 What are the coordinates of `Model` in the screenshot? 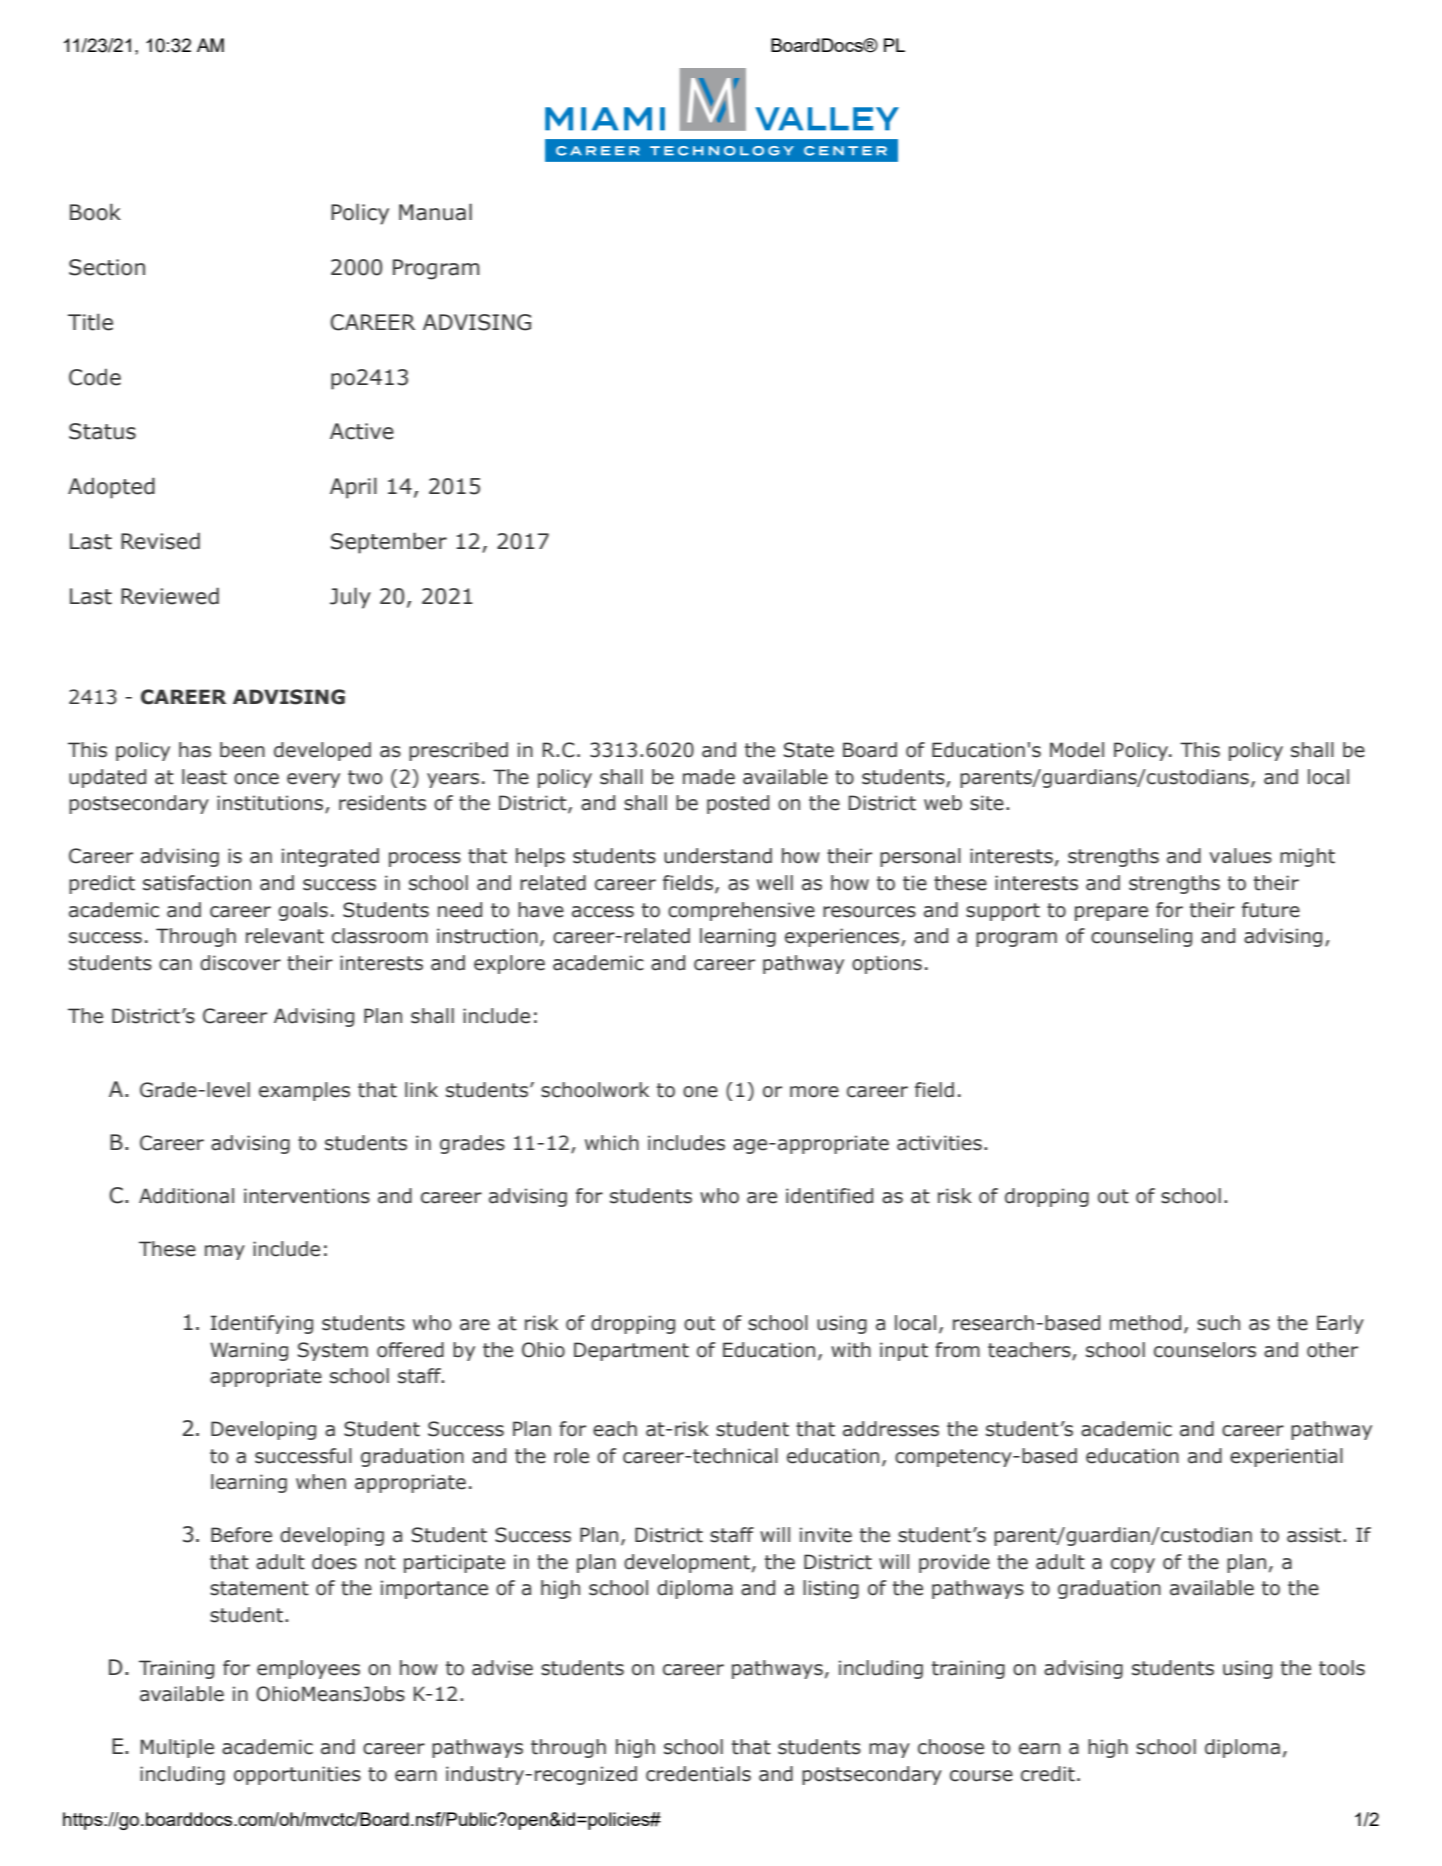 It's located at (1077, 750).
